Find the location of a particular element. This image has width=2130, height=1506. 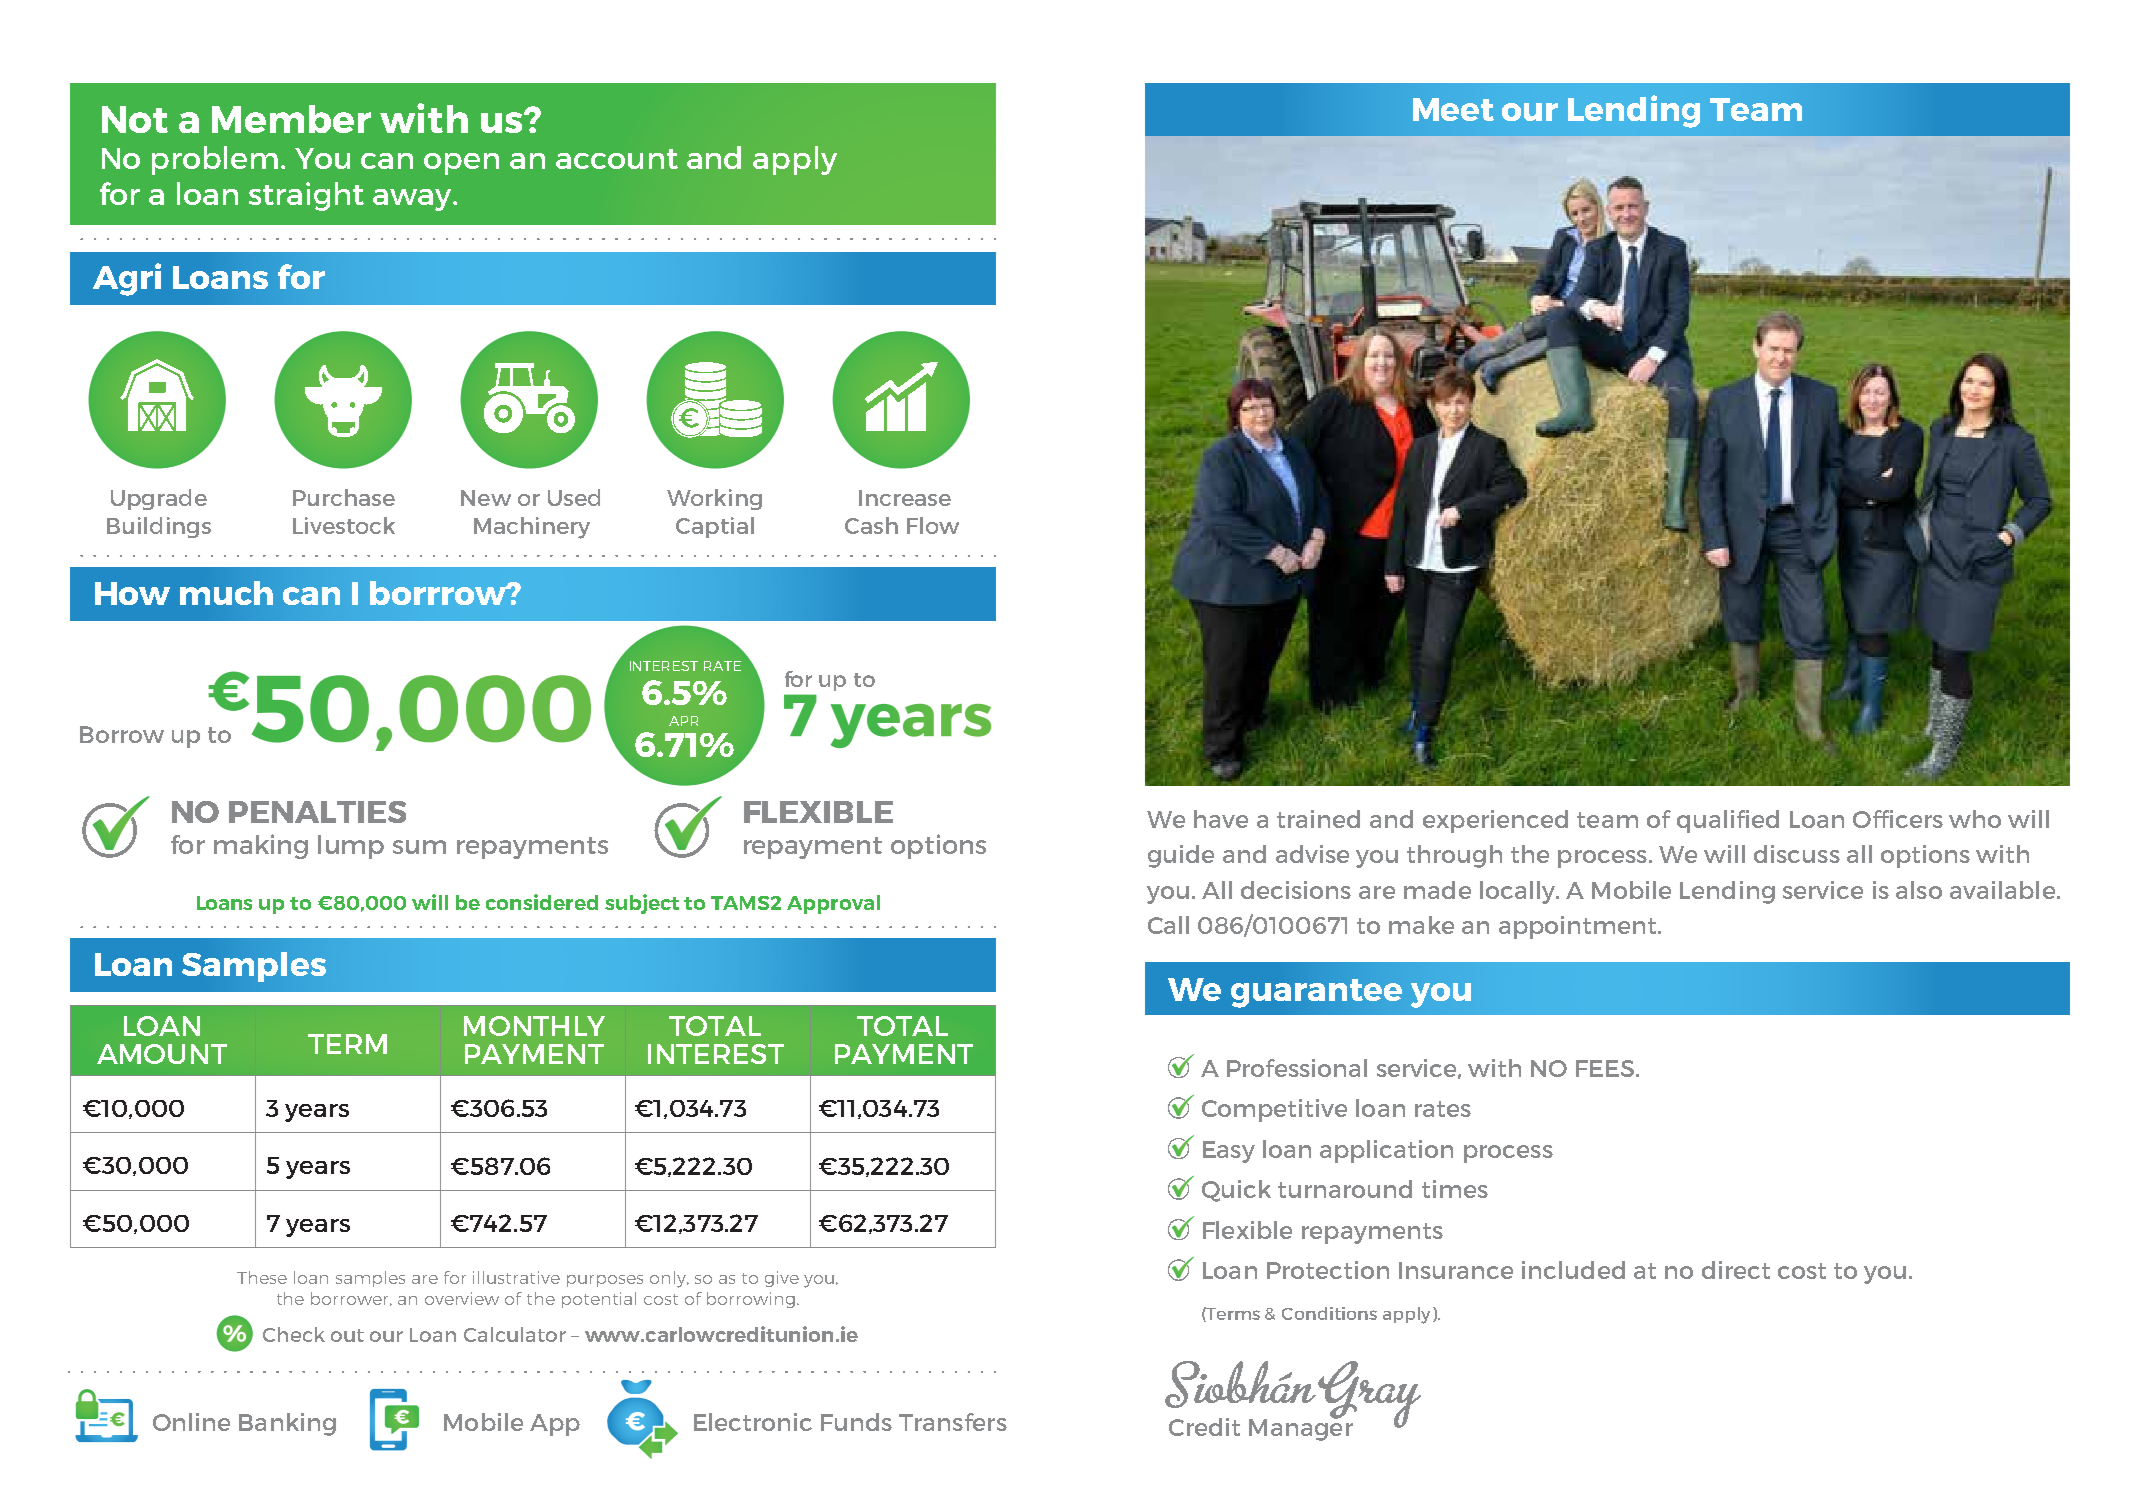

Member is located at coordinates (291, 119).
